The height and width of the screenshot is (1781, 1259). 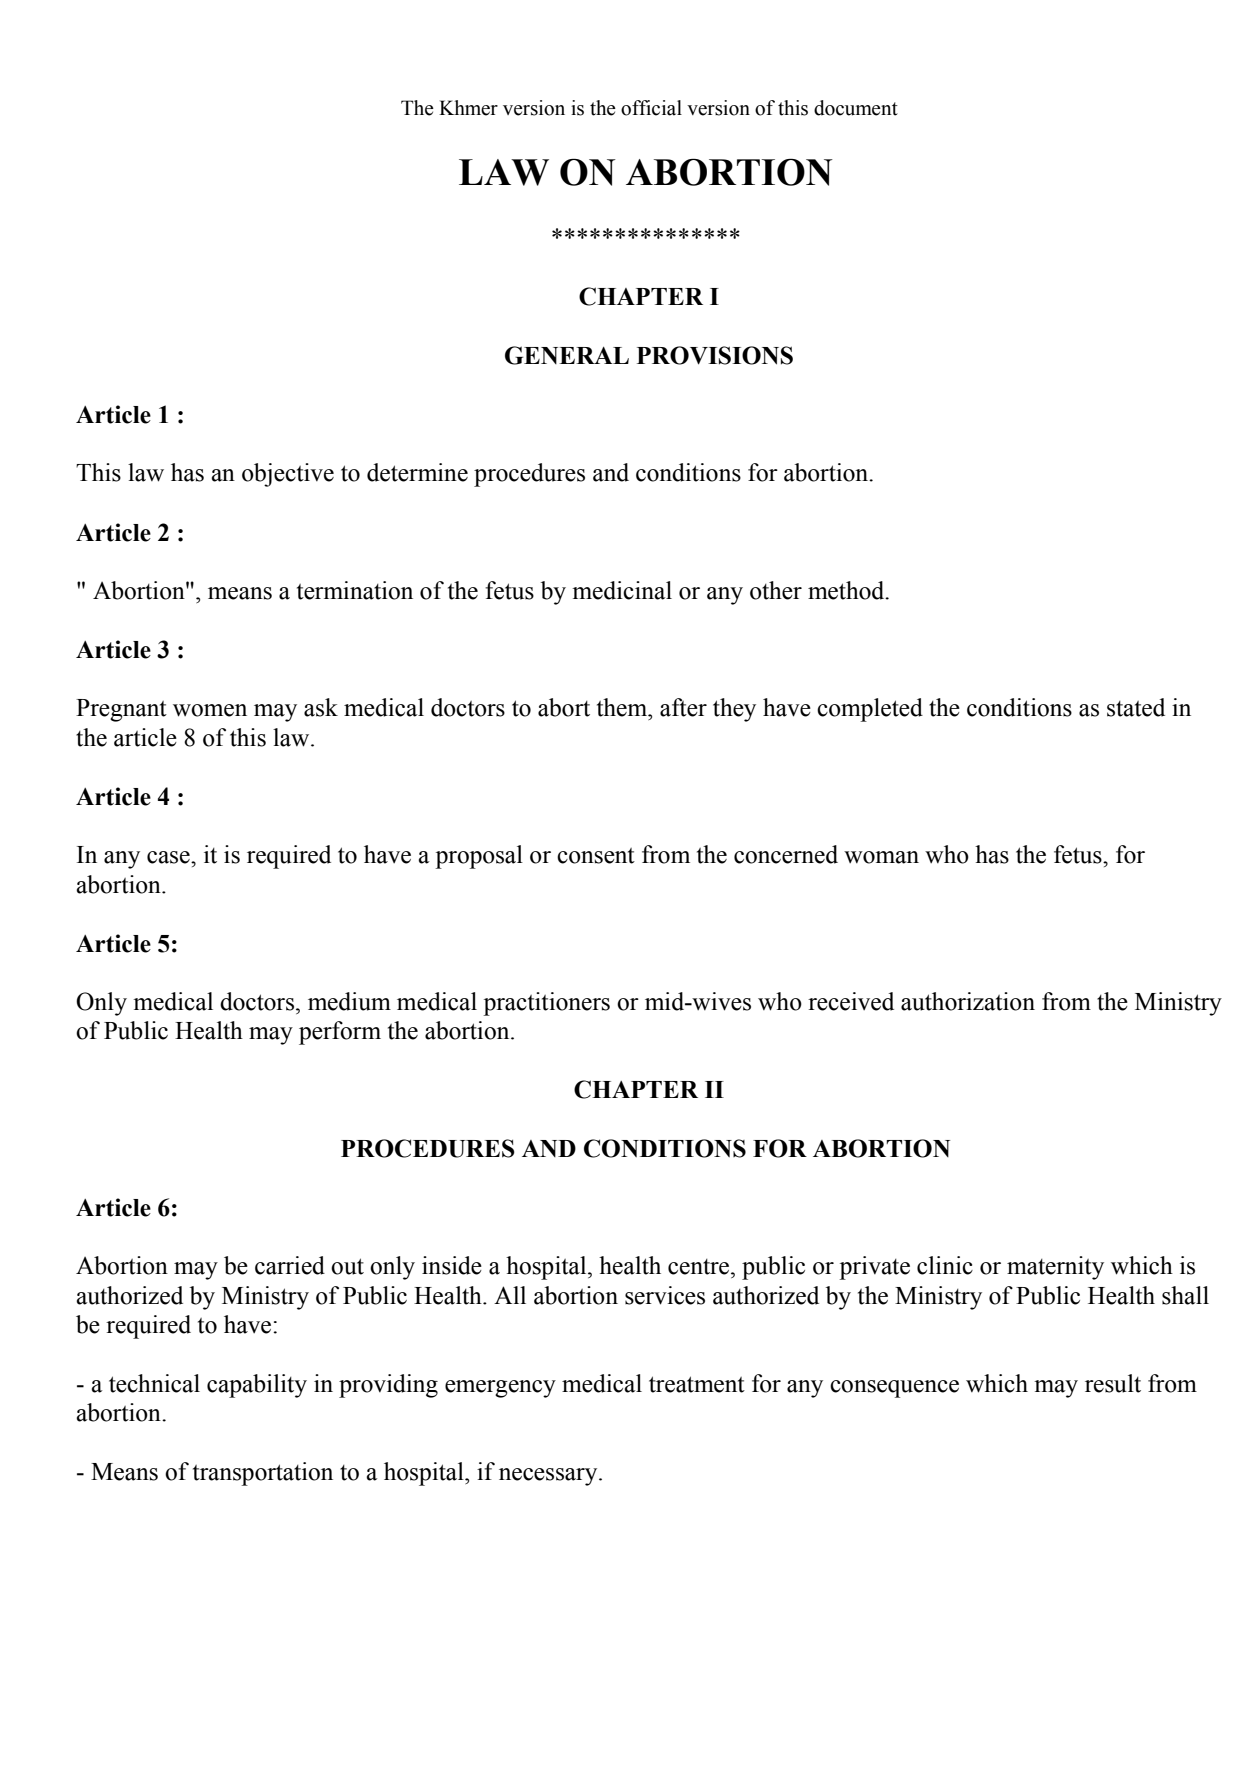 What do you see at coordinates (468, 108) in the screenshot?
I see `Khmer` at bounding box center [468, 108].
